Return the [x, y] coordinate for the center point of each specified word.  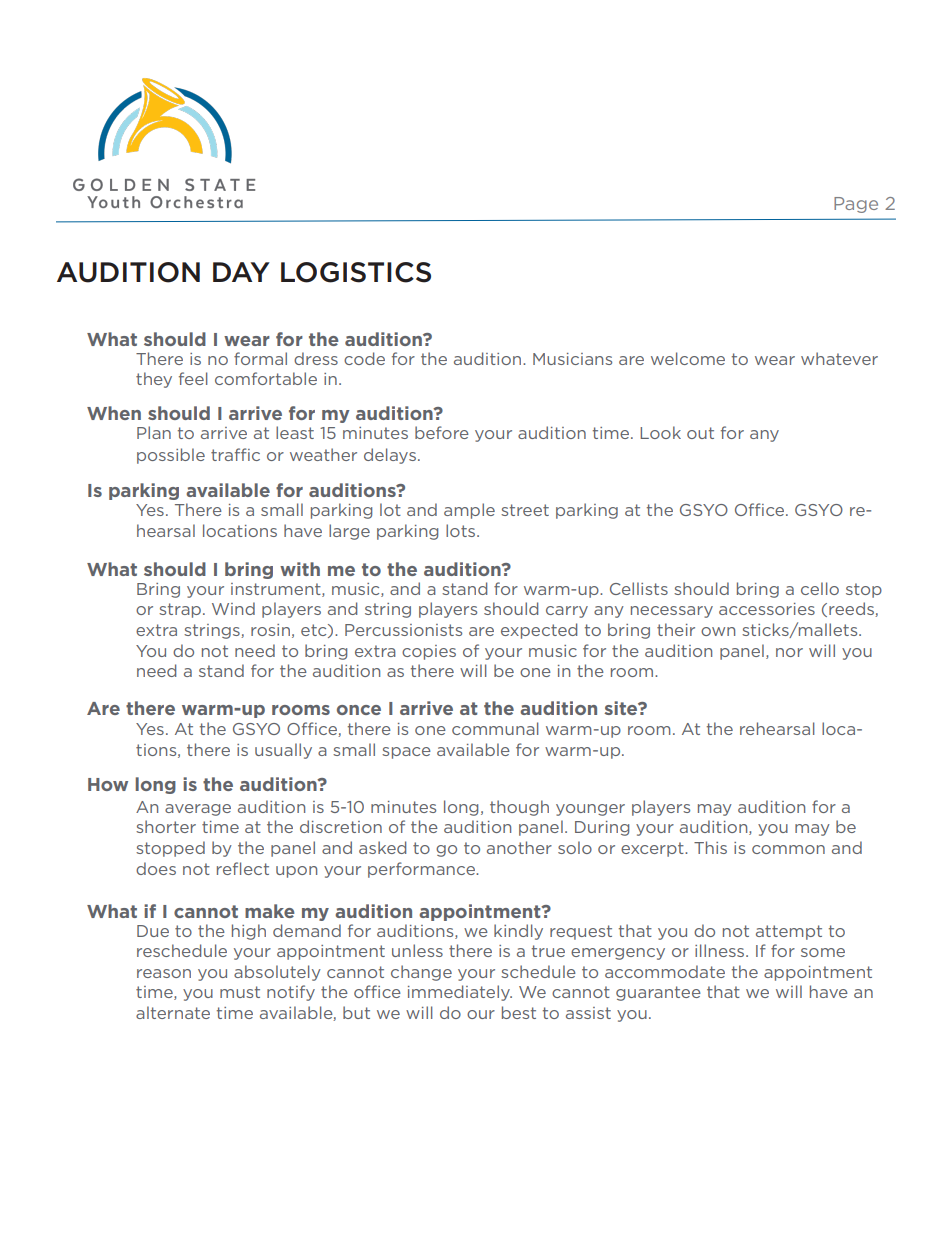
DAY [241, 272]
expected [539, 631]
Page [856, 205]
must [240, 992]
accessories [767, 609]
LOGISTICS [356, 272]
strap [180, 610]
